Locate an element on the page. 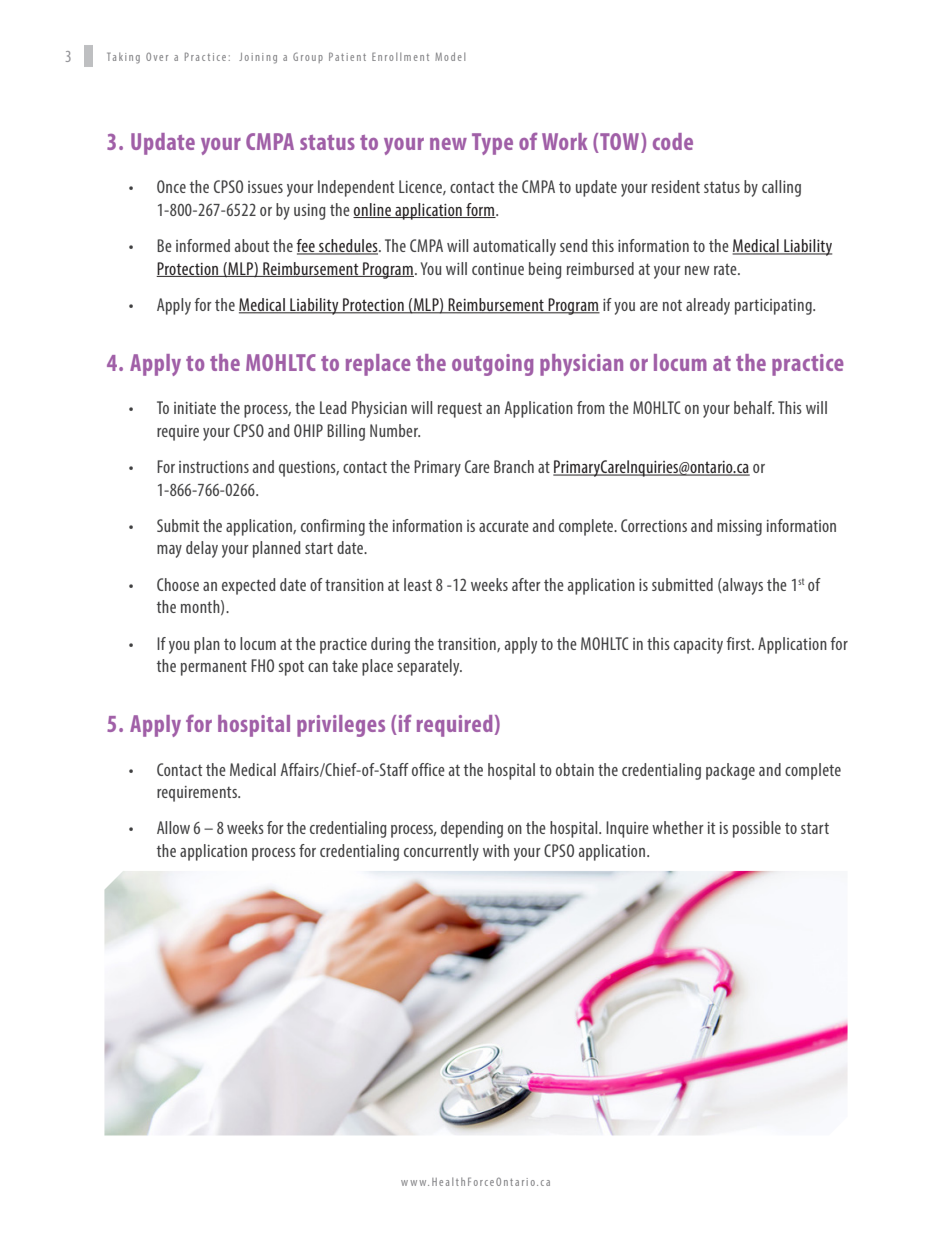  missing is located at coordinates (739, 528).
